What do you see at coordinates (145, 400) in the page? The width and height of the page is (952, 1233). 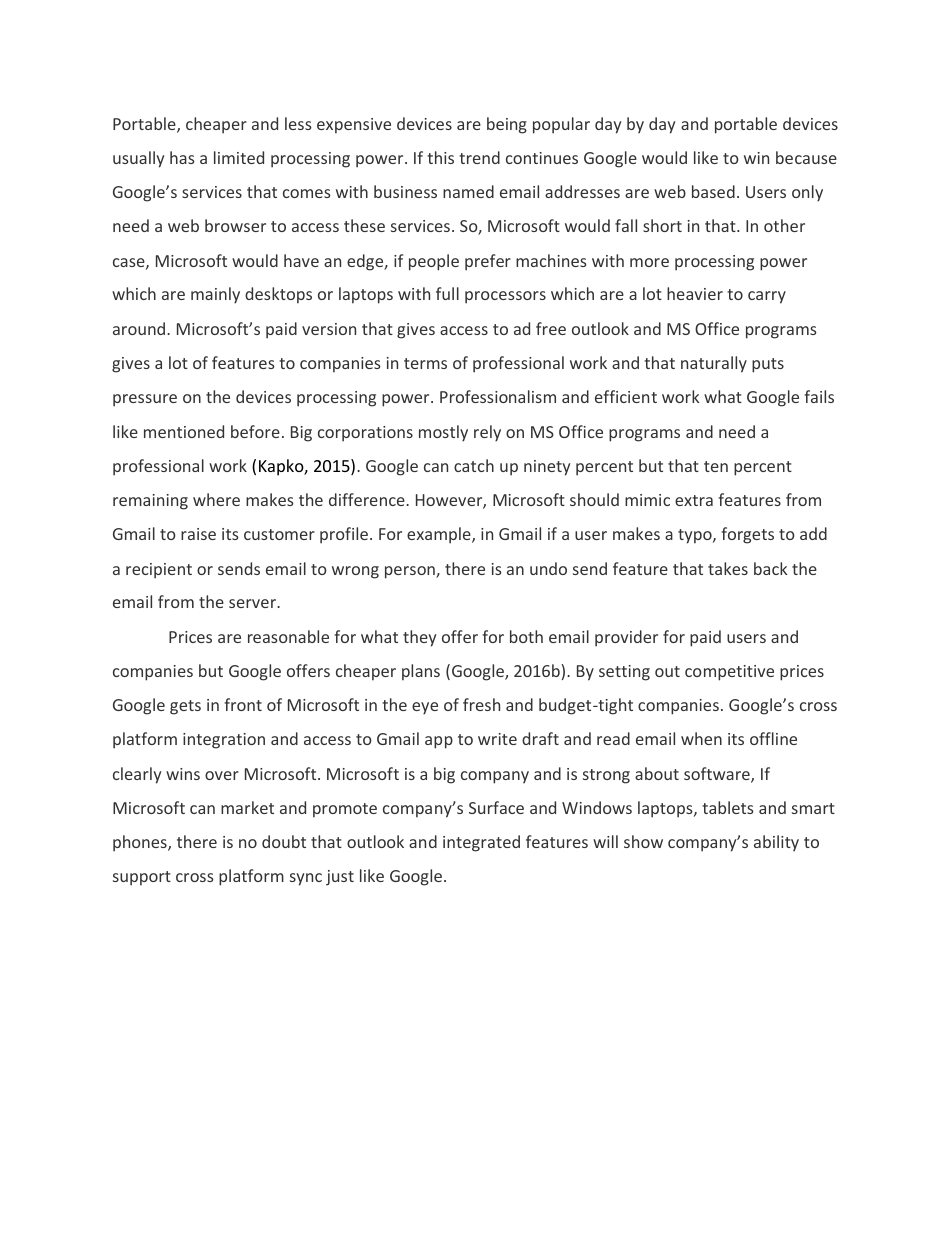 I see `pressure` at bounding box center [145, 400].
